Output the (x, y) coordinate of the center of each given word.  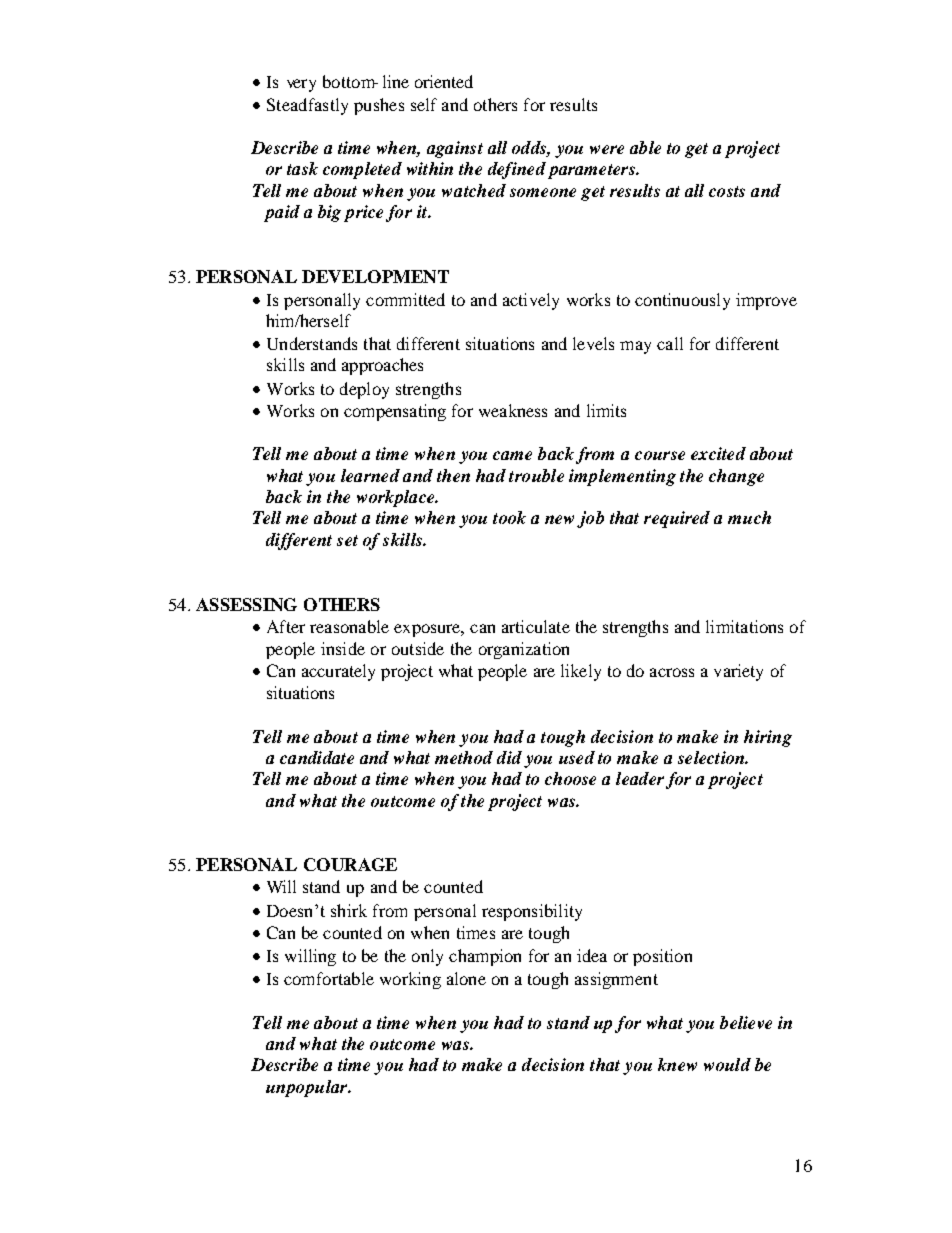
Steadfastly (307, 106)
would (727, 1064)
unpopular (308, 1088)
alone (466, 978)
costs (727, 191)
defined (517, 170)
